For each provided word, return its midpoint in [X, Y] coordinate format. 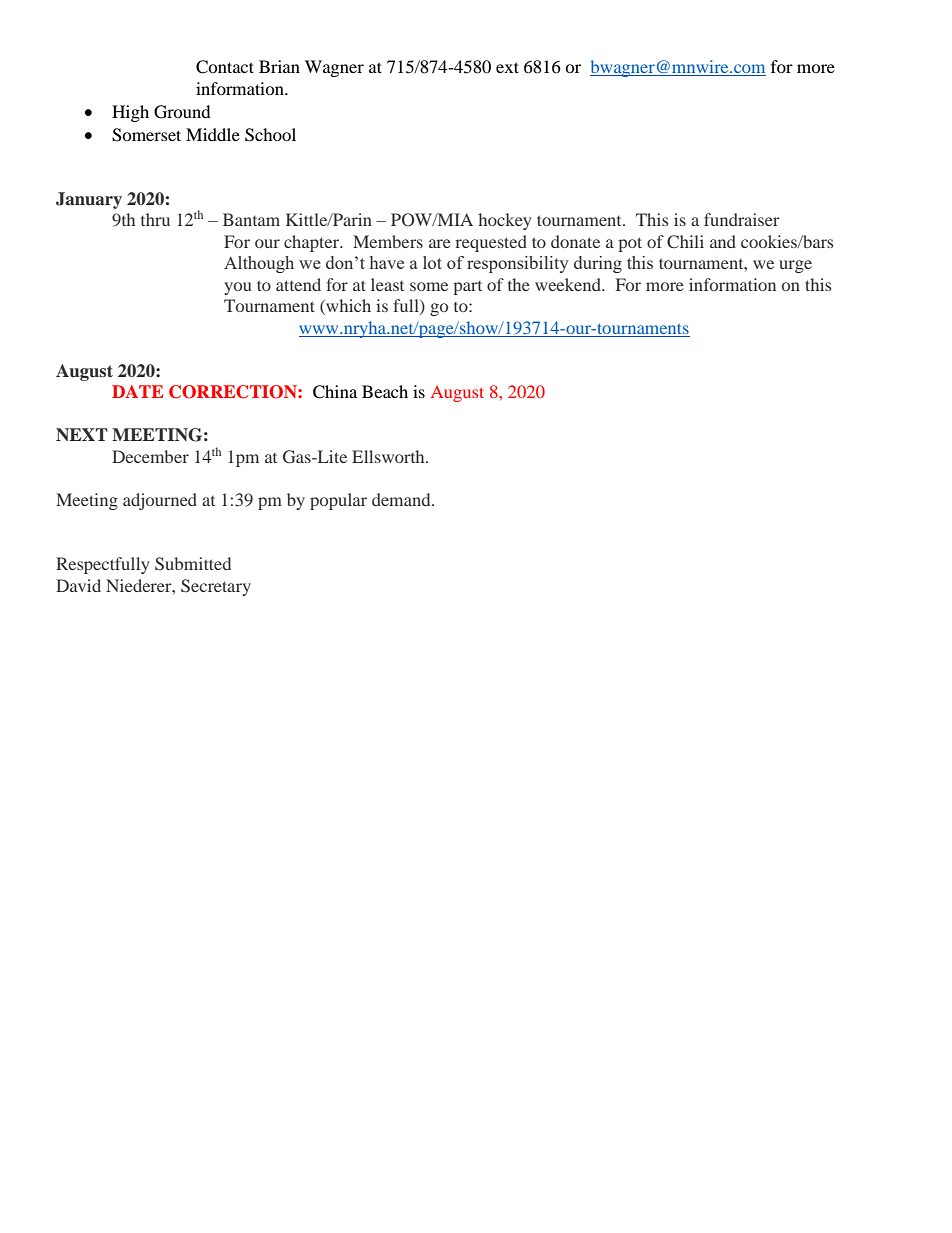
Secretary [216, 587]
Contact [225, 67]
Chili [685, 241]
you [238, 288]
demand [402, 499]
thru [155, 219]
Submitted [193, 564]
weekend [569, 284]
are [440, 243]
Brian [279, 66]
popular [338, 501]
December [150, 456]
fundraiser [742, 219]
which [347, 307]
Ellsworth [389, 456]
